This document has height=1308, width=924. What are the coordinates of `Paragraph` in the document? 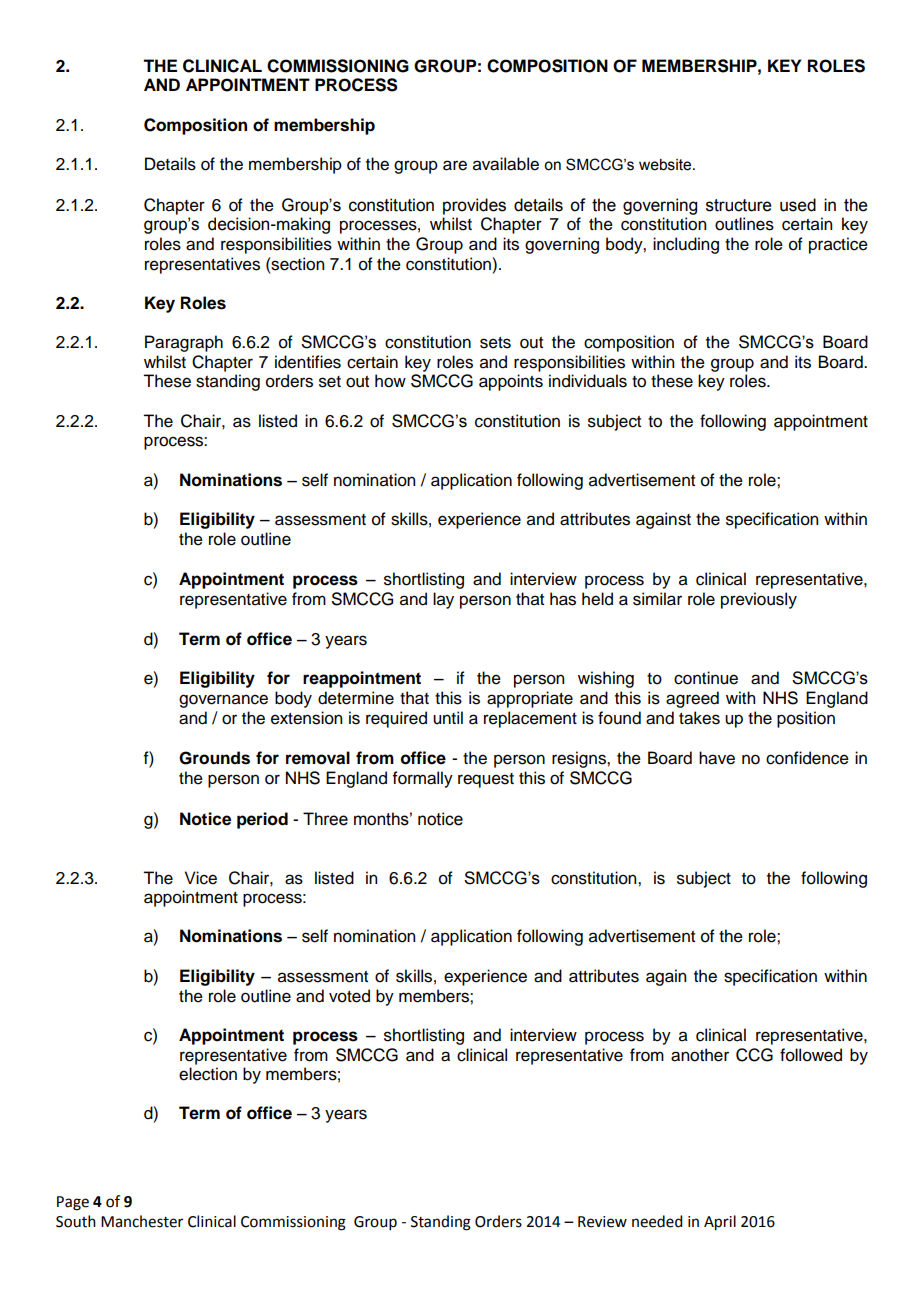 It's located at (184, 343).
